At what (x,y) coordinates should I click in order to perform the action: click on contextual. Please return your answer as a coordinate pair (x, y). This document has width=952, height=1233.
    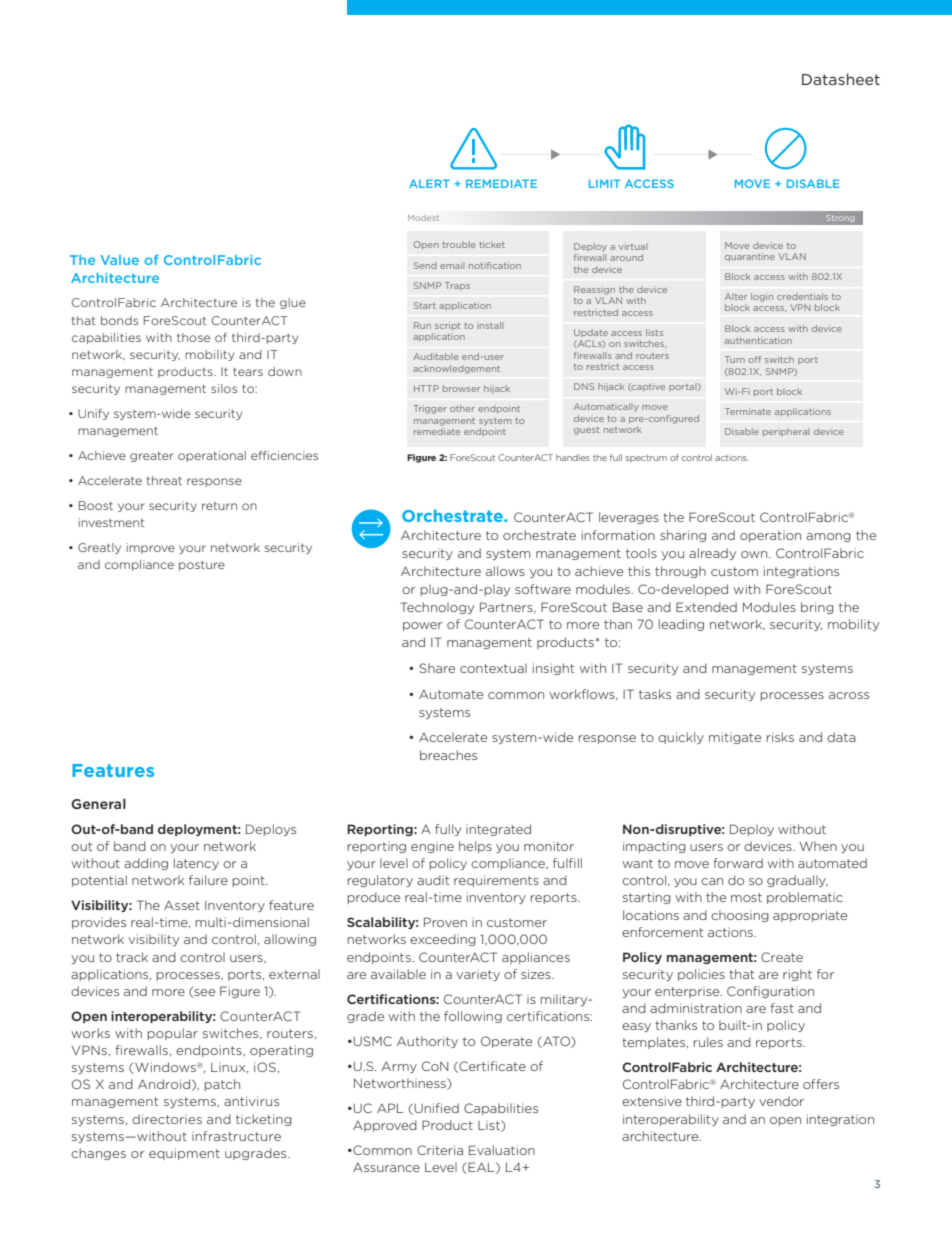
    Looking at the image, I should click on (493, 668).
